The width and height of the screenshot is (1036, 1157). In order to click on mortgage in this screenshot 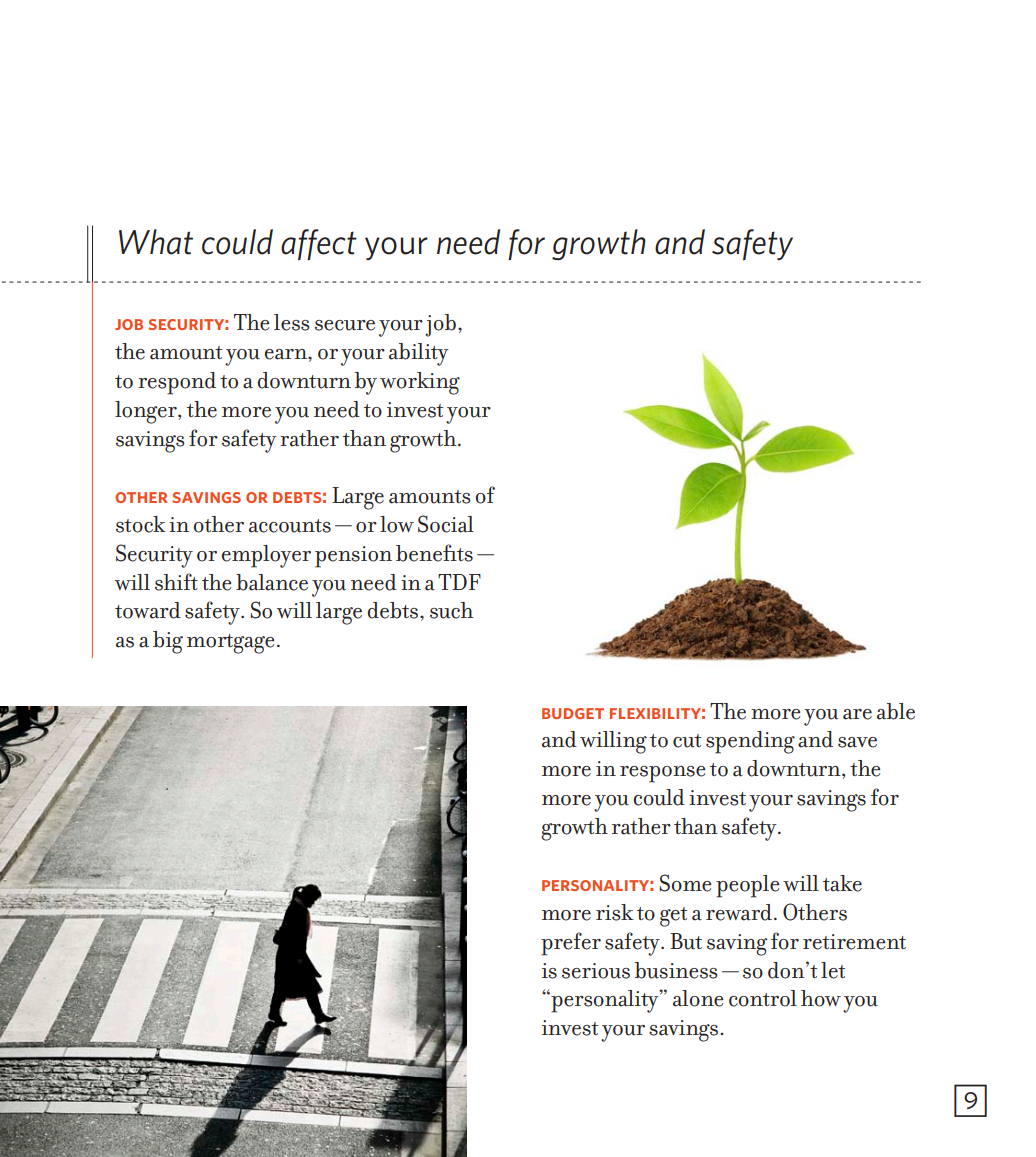, I will do `click(230, 644)`.
